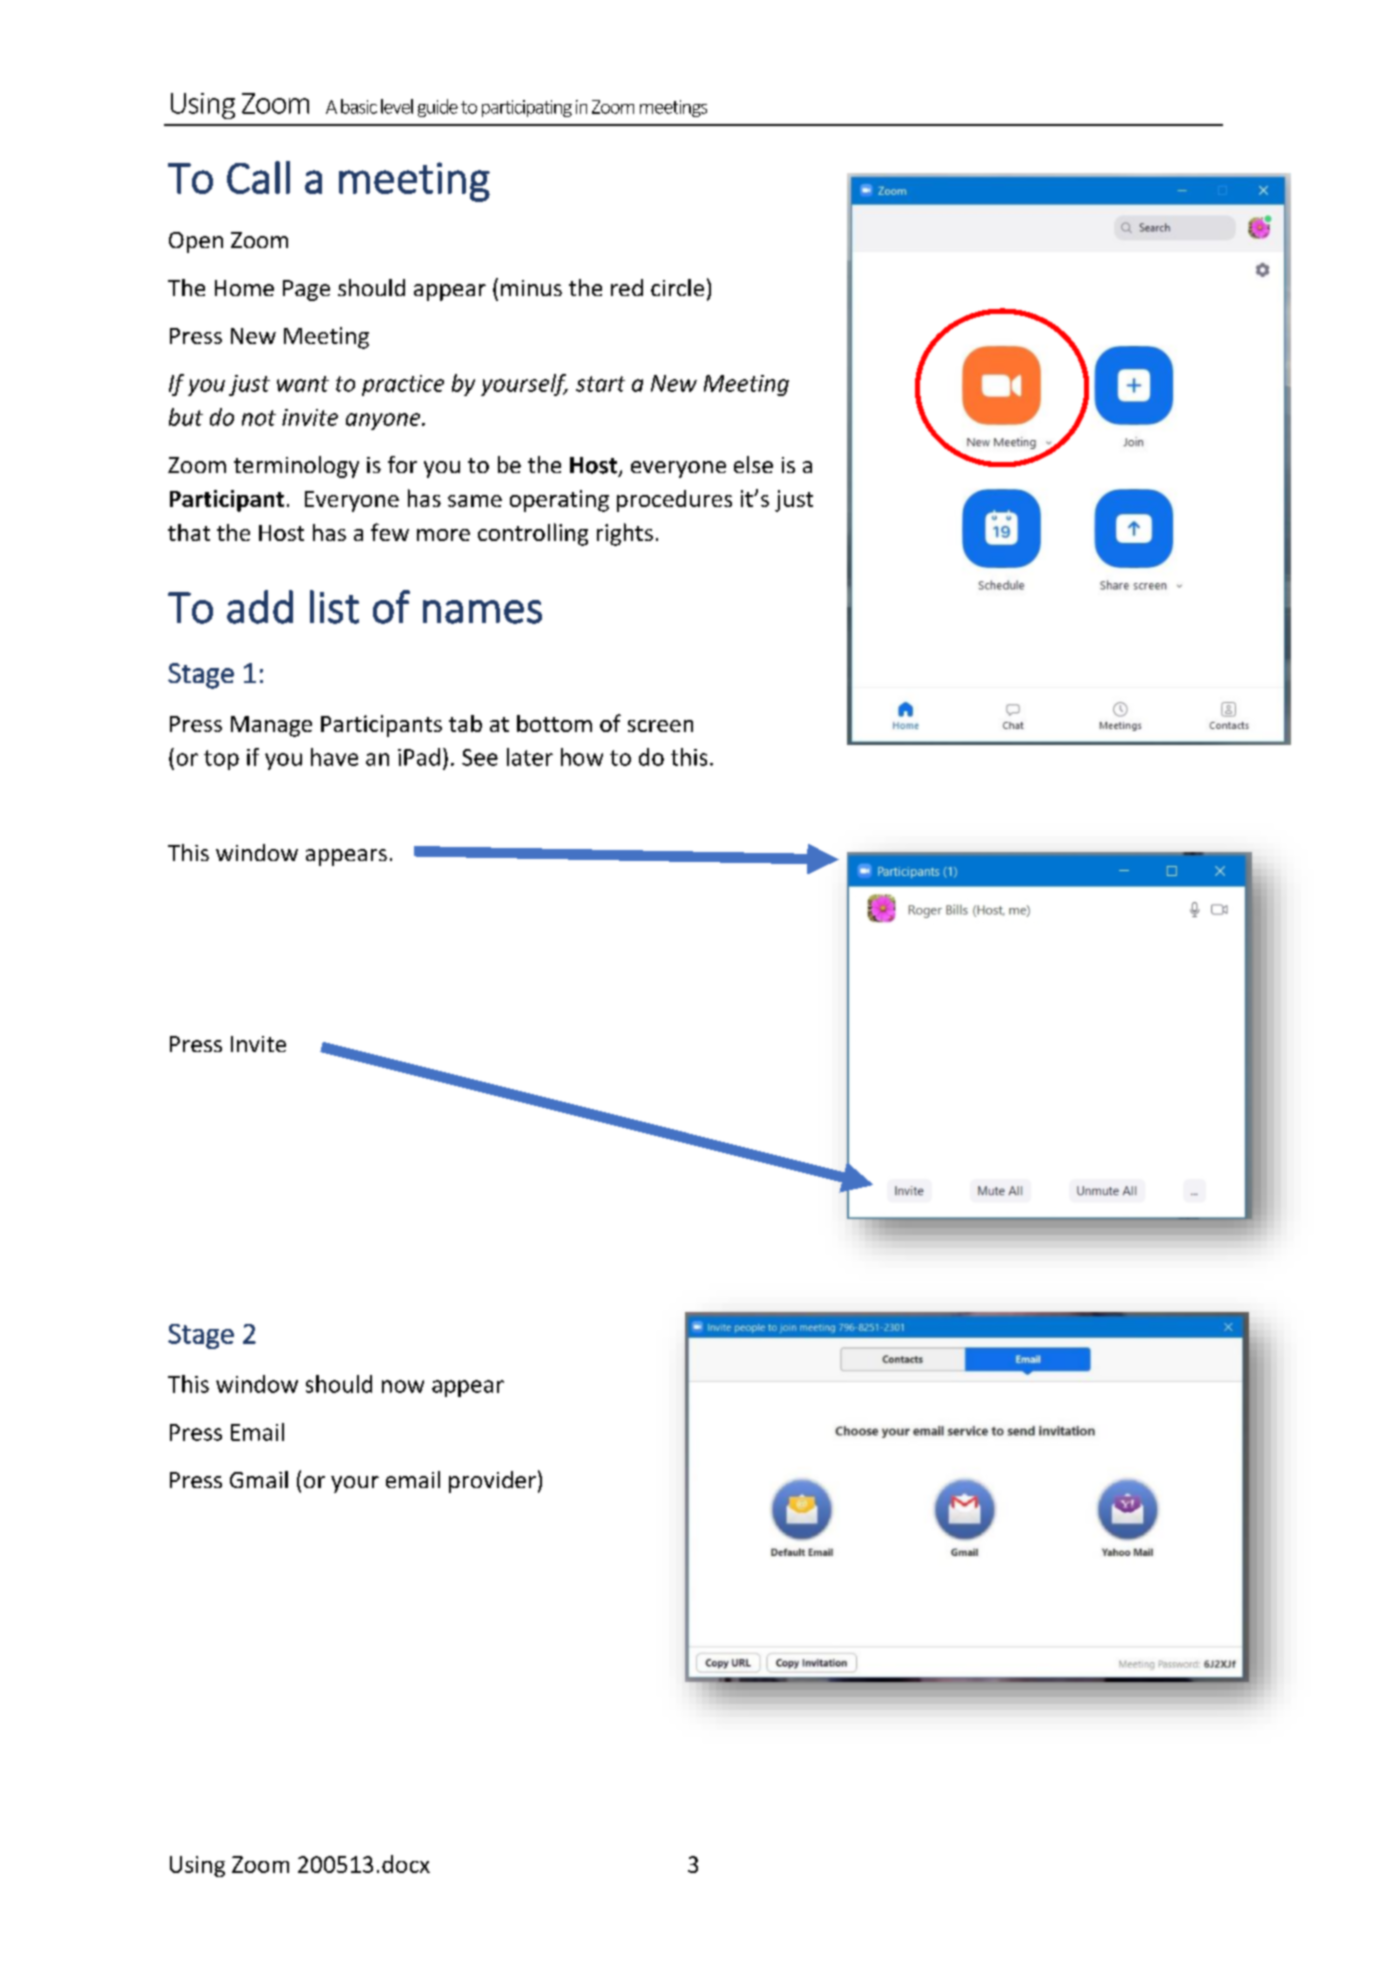  What do you see at coordinates (258, 177) in the image?
I see `Call` at bounding box center [258, 177].
